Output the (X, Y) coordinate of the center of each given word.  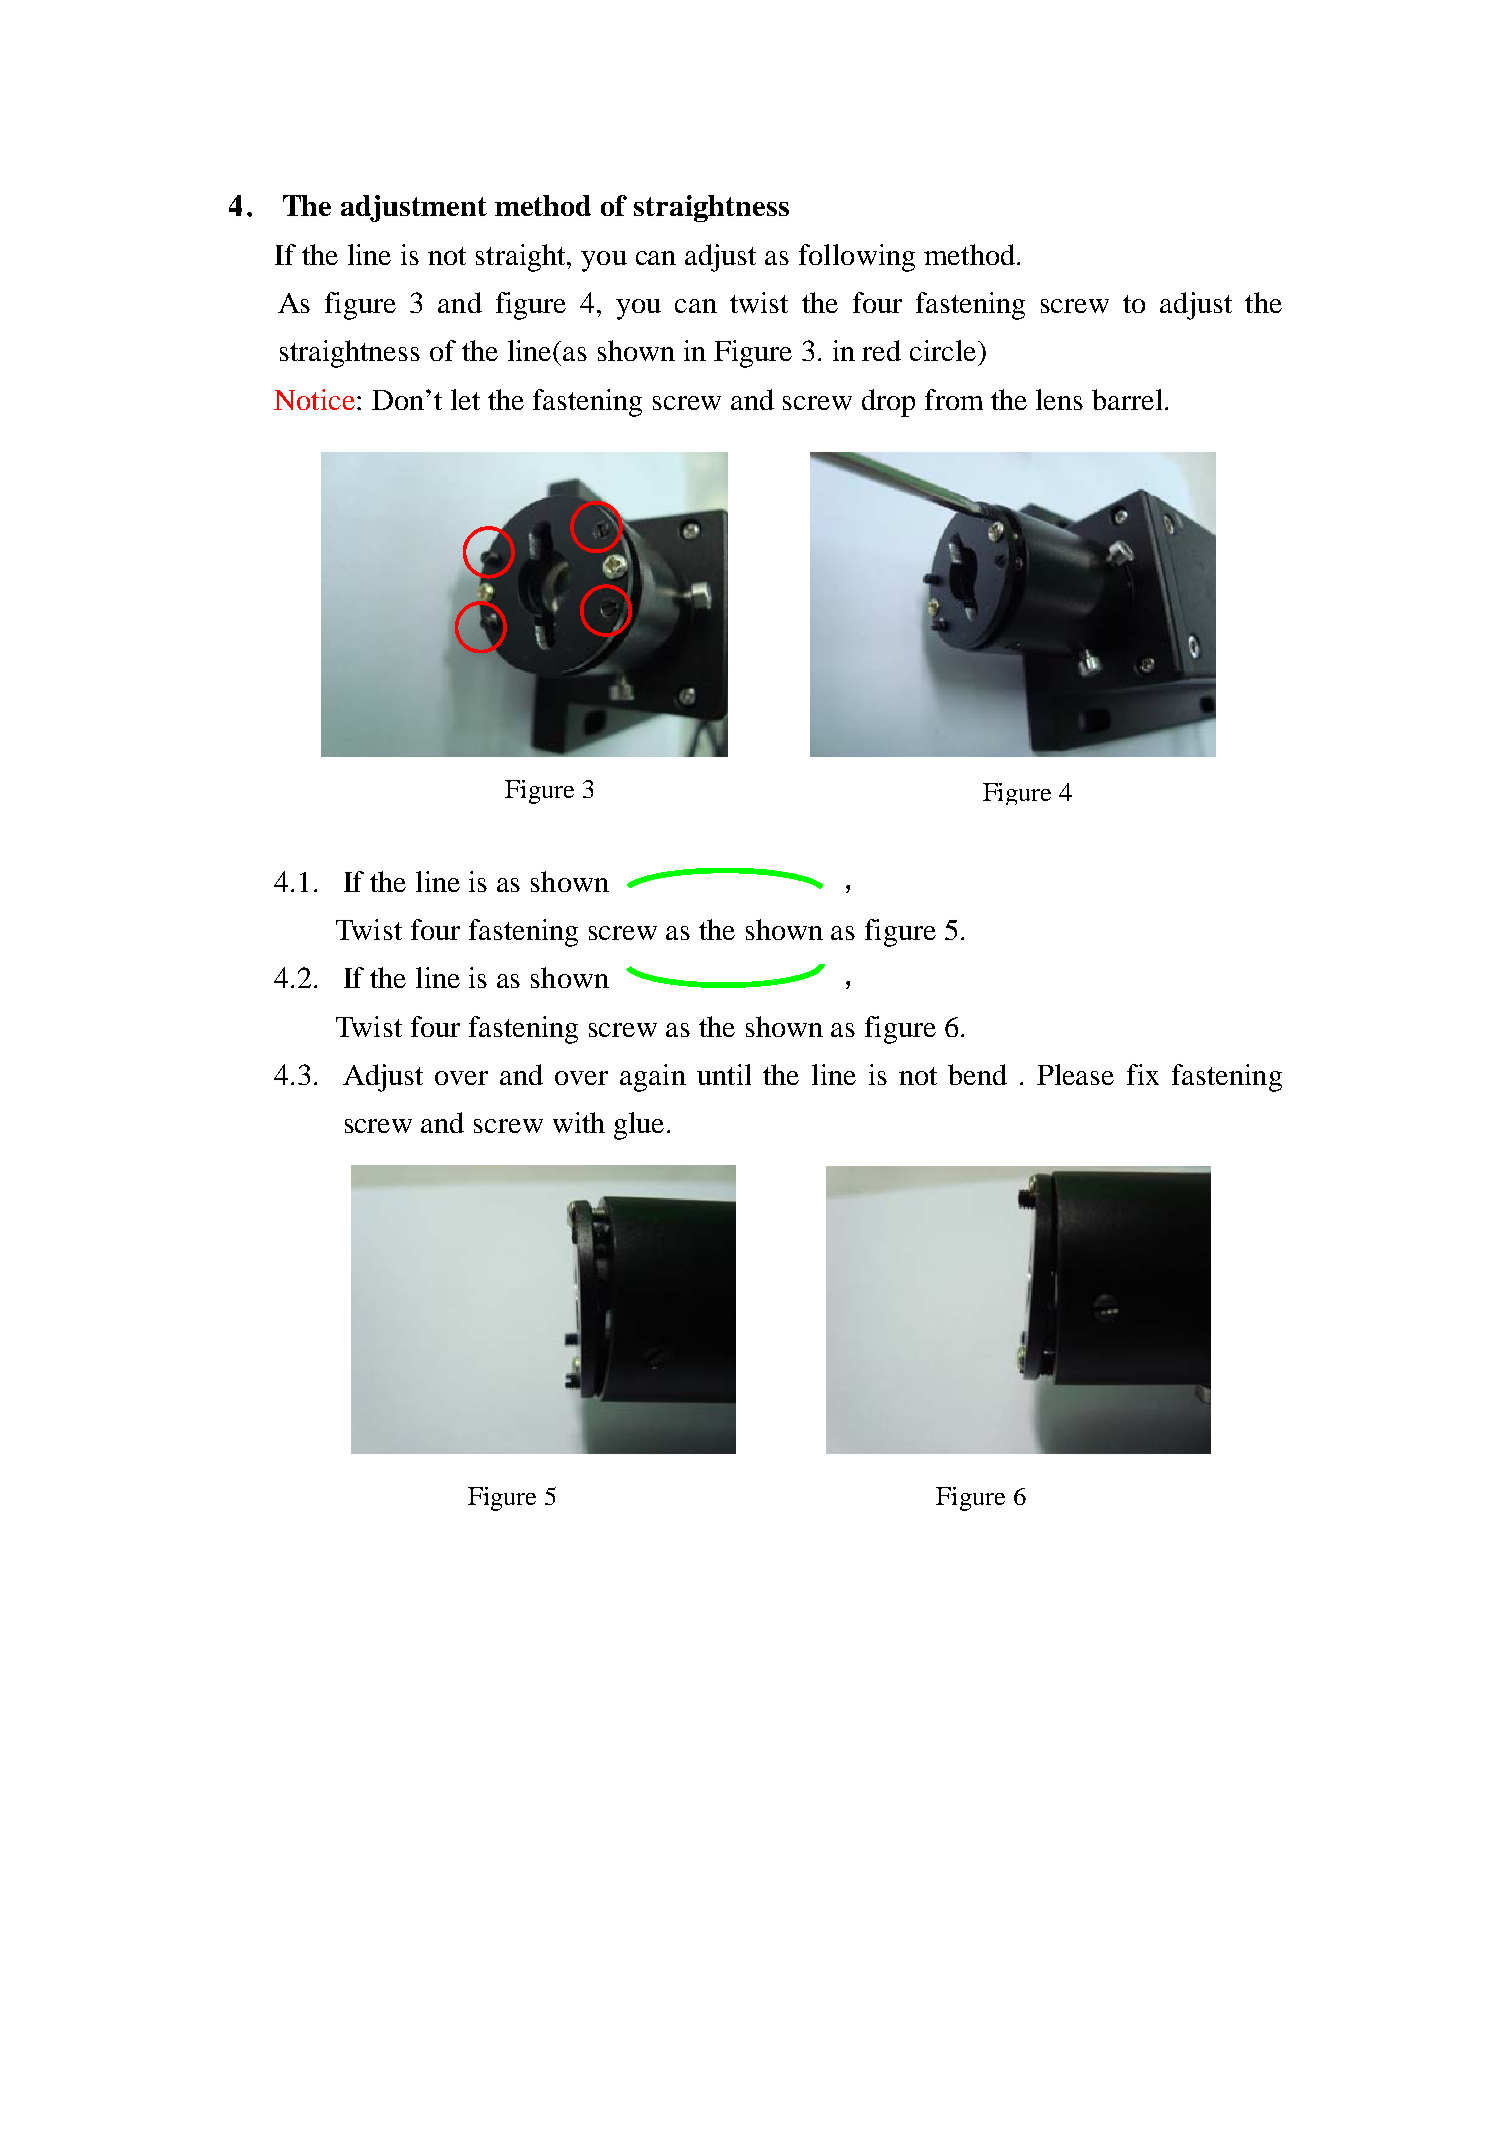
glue (641, 1126)
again (653, 1078)
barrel (1127, 399)
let (465, 399)
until (724, 1074)
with (579, 1122)
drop (888, 403)
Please (1075, 1074)
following (857, 258)
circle (944, 350)
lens (1059, 399)
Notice (314, 399)
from (954, 399)
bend (977, 1074)
